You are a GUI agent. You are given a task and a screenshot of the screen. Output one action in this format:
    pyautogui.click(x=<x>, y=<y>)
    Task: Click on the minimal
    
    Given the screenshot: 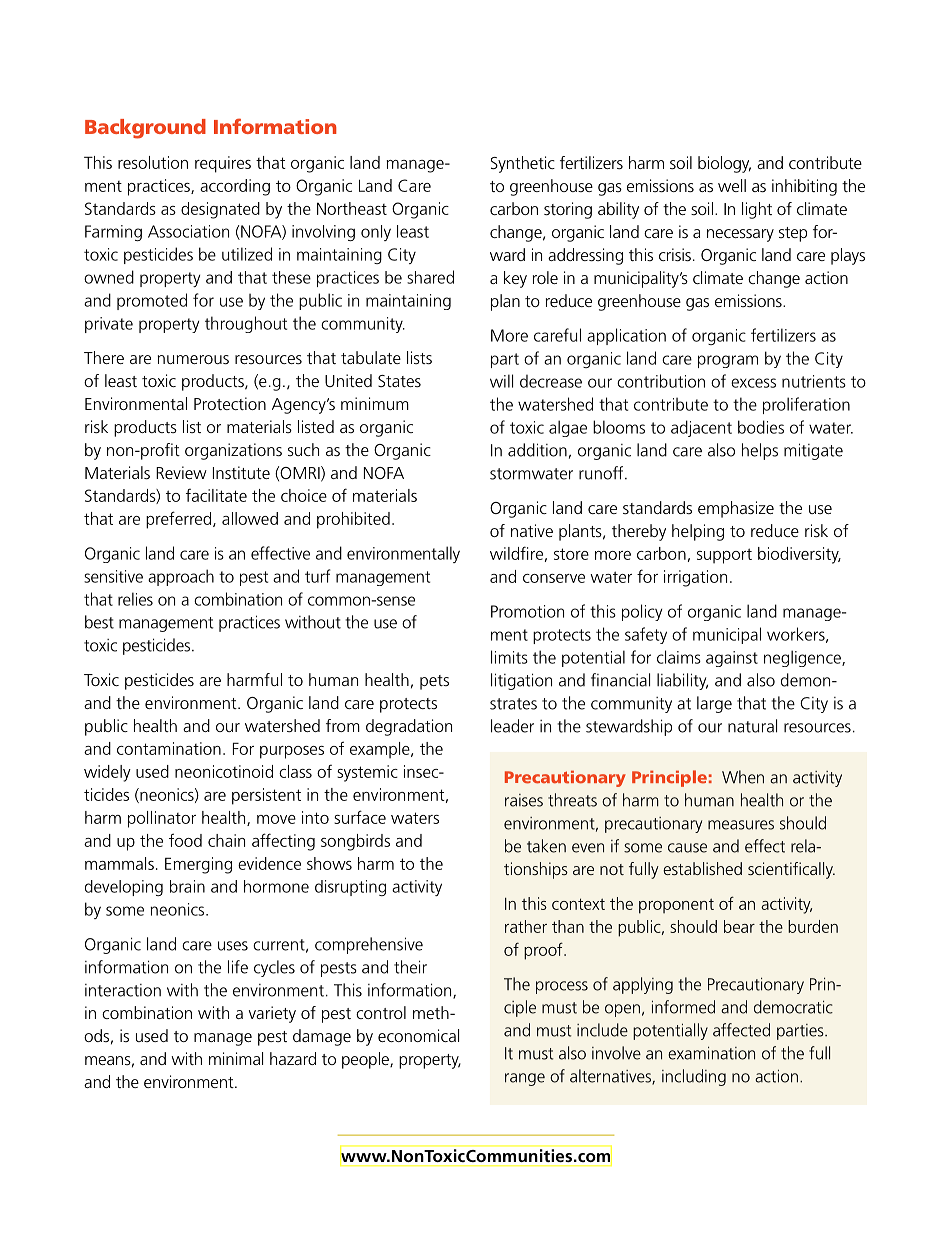 What is the action you would take?
    pyautogui.click(x=236, y=1058)
